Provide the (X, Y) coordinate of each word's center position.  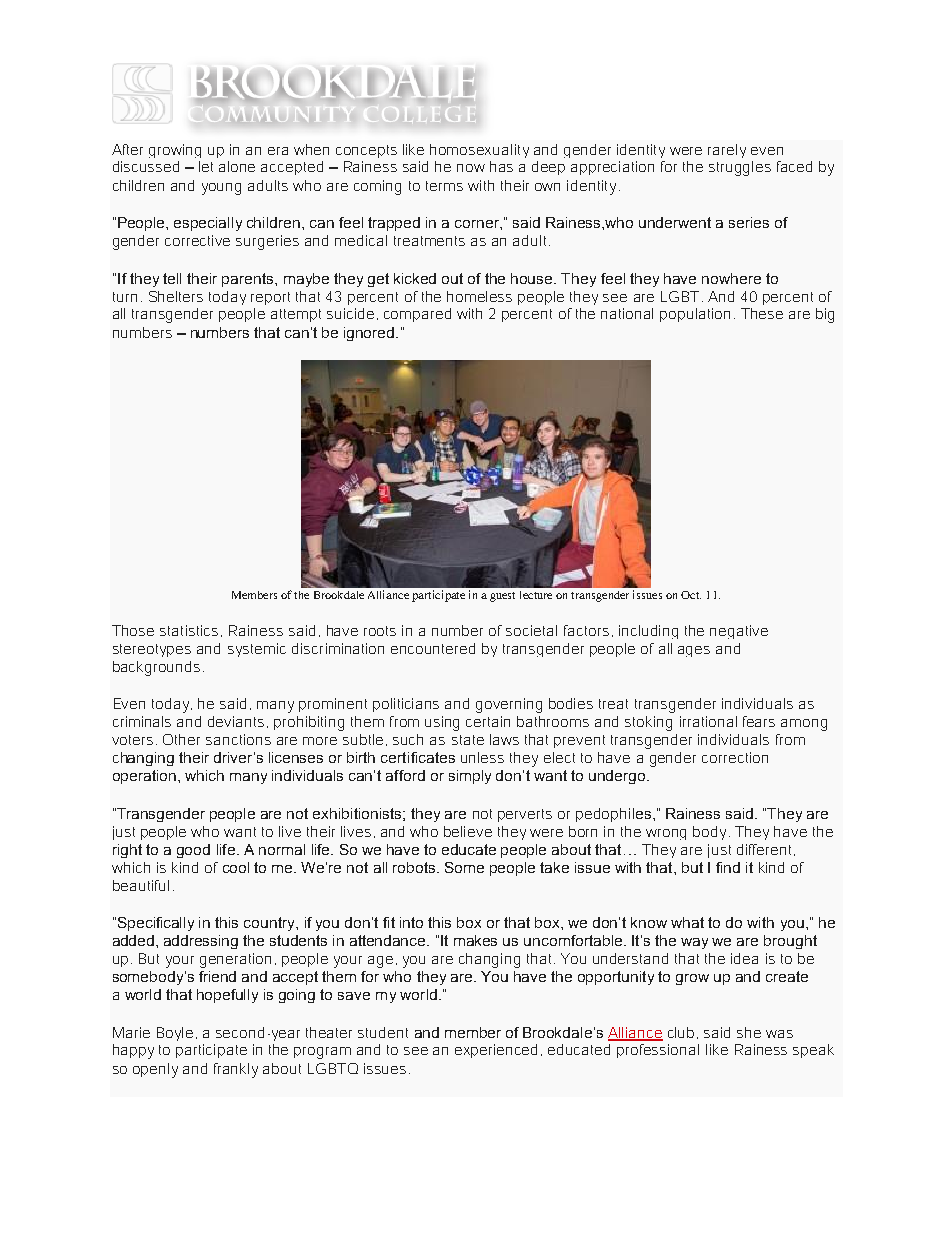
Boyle (177, 1034)
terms (444, 186)
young (221, 189)
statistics (191, 631)
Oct (691, 595)
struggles (740, 168)
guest (502, 597)
